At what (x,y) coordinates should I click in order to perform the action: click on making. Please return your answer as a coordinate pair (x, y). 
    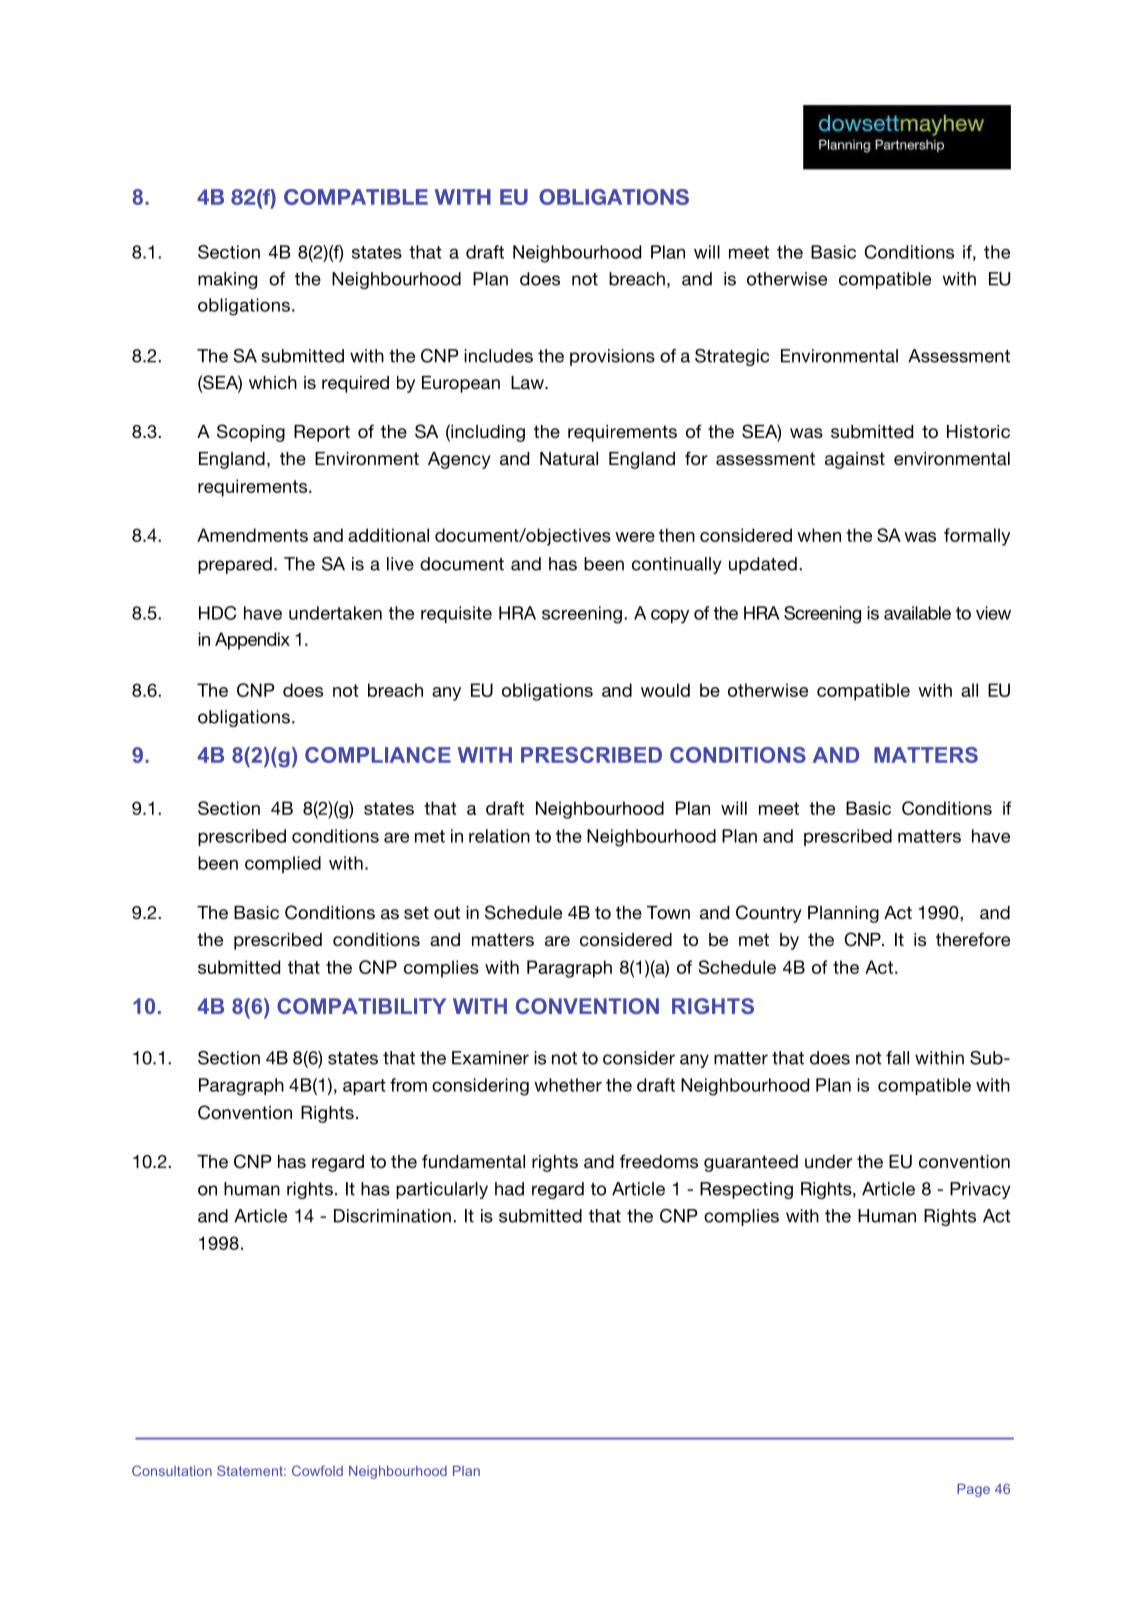
    Looking at the image, I should click on (227, 280).
